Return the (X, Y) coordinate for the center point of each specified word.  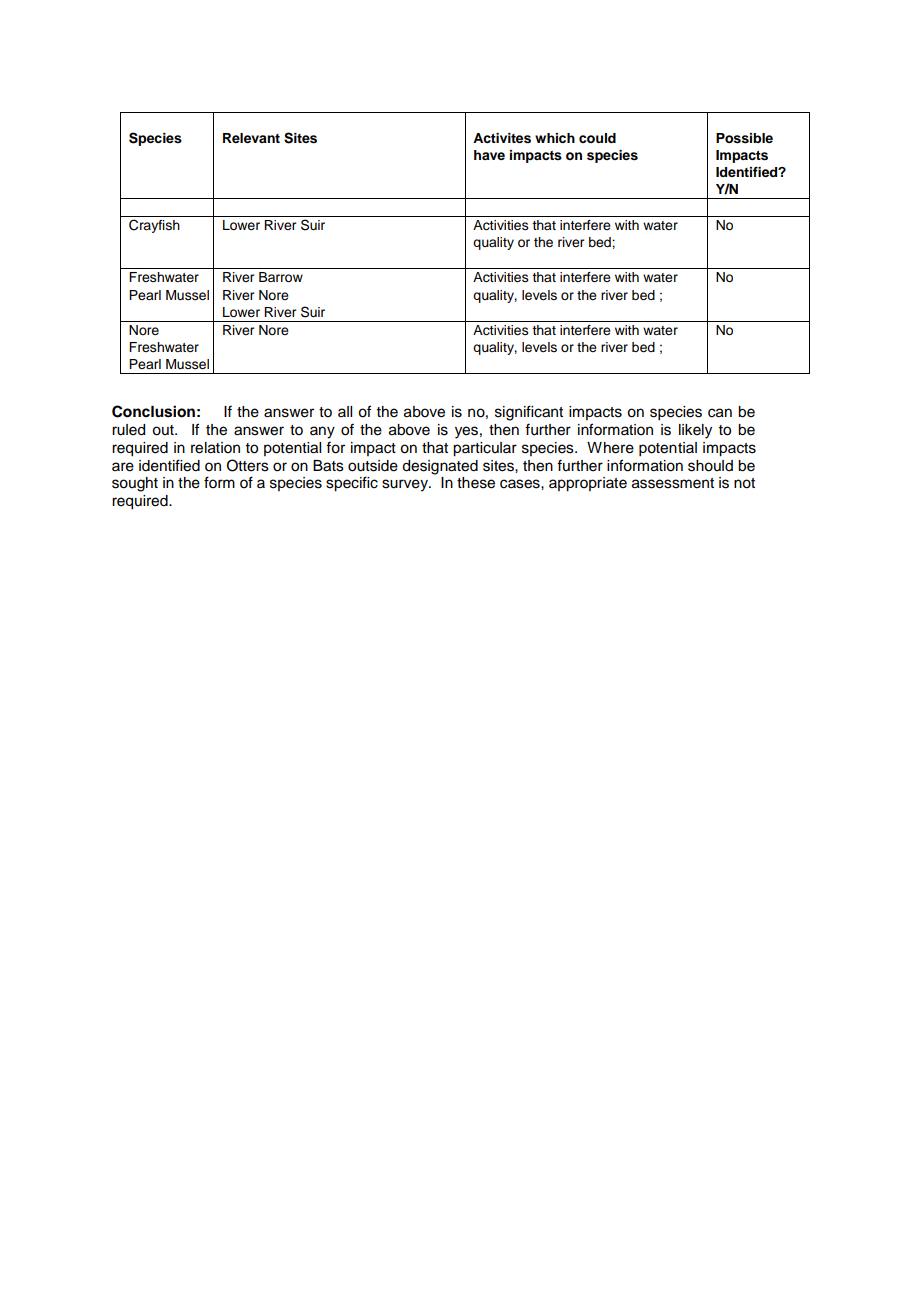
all (345, 411)
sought (135, 484)
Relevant (251, 138)
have (489, 155)
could (597, 138)
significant (529, 413)
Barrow (281, 277)
